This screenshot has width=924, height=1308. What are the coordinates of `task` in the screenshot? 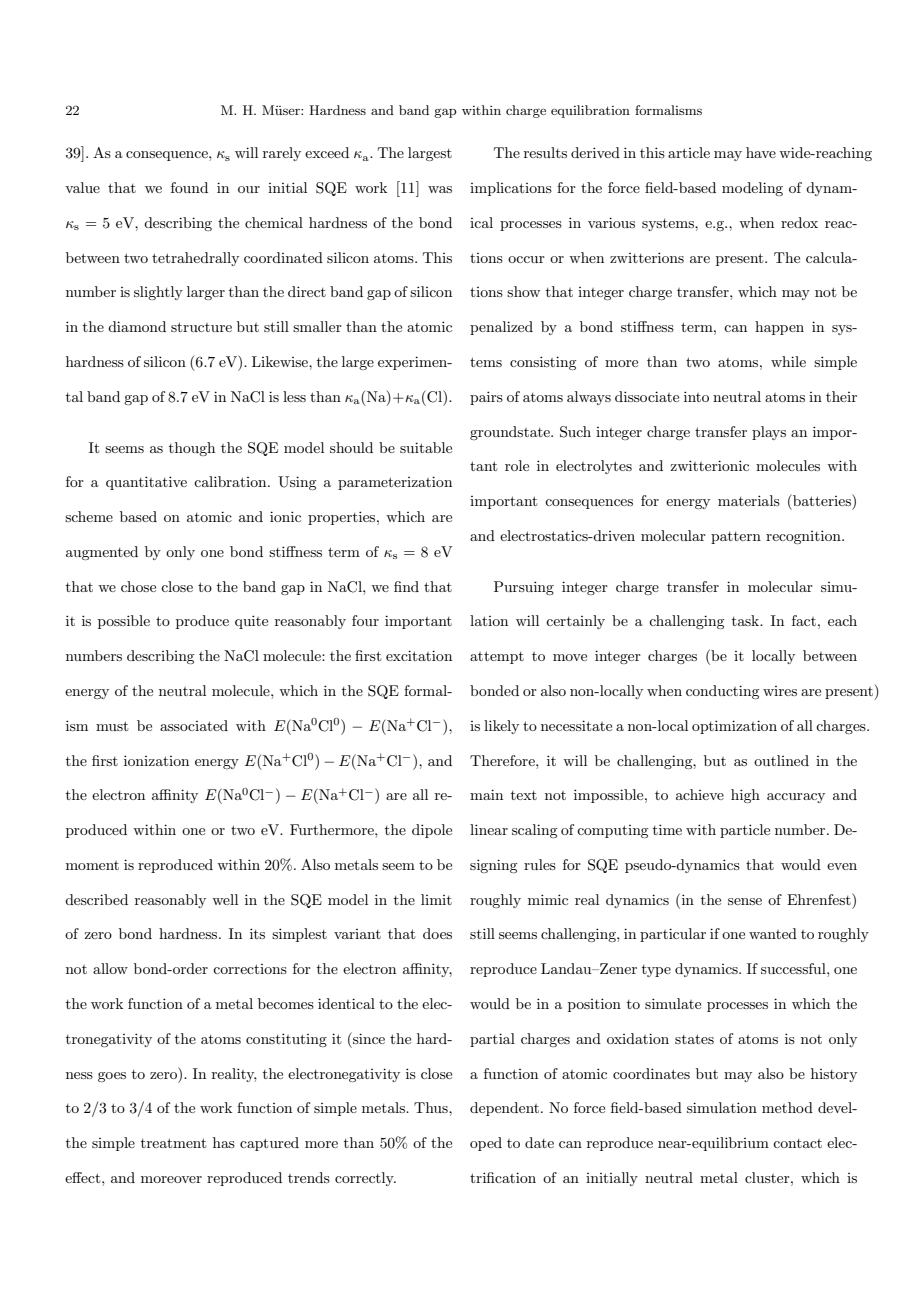 It's located at (747, 620).
